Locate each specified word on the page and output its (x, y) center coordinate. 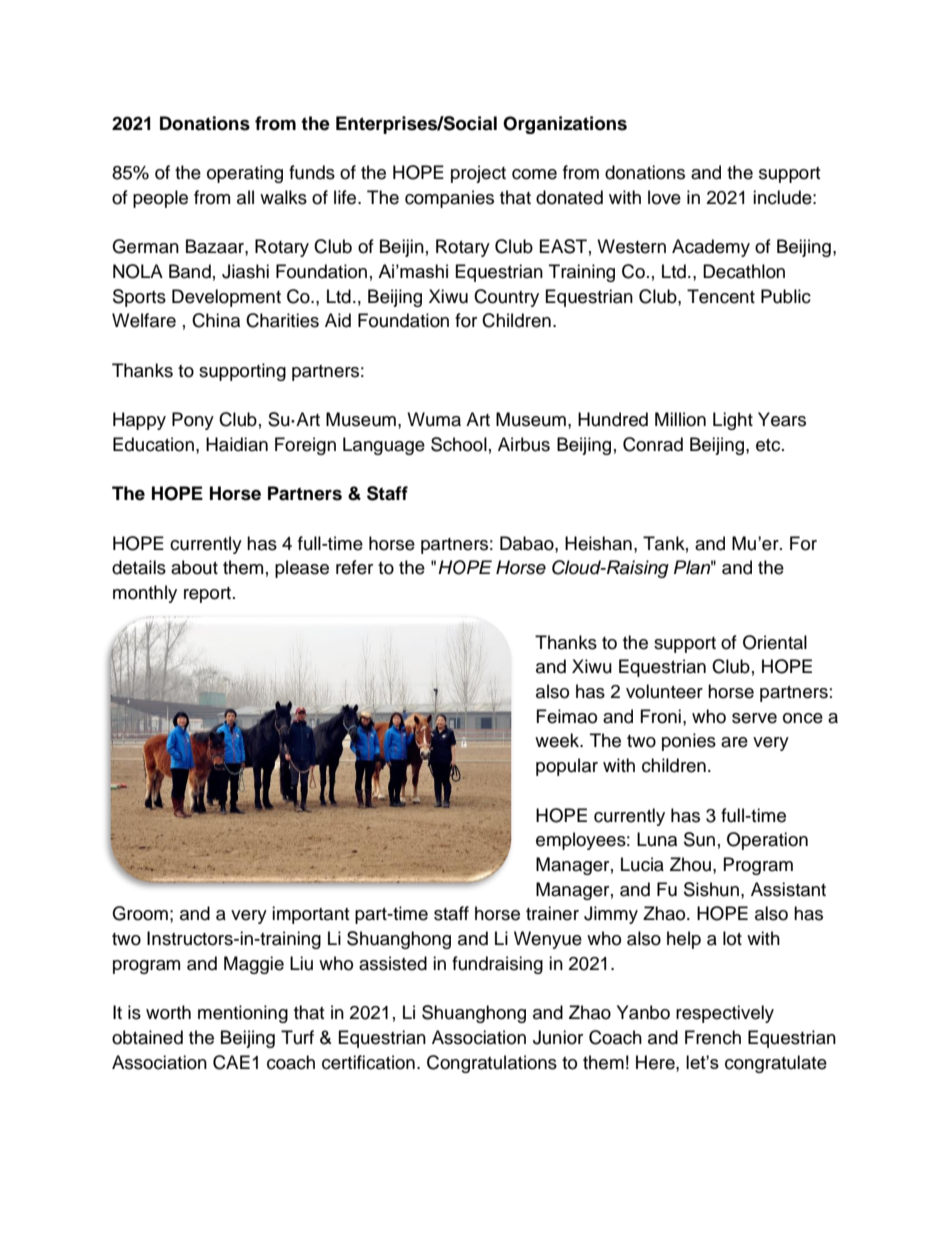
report (209, 595)
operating (245, 174)
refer (354, 567)
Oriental (775, 642)
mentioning (243, 1014)
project (478, 174)
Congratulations (492, 1064)
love (664, 197)
